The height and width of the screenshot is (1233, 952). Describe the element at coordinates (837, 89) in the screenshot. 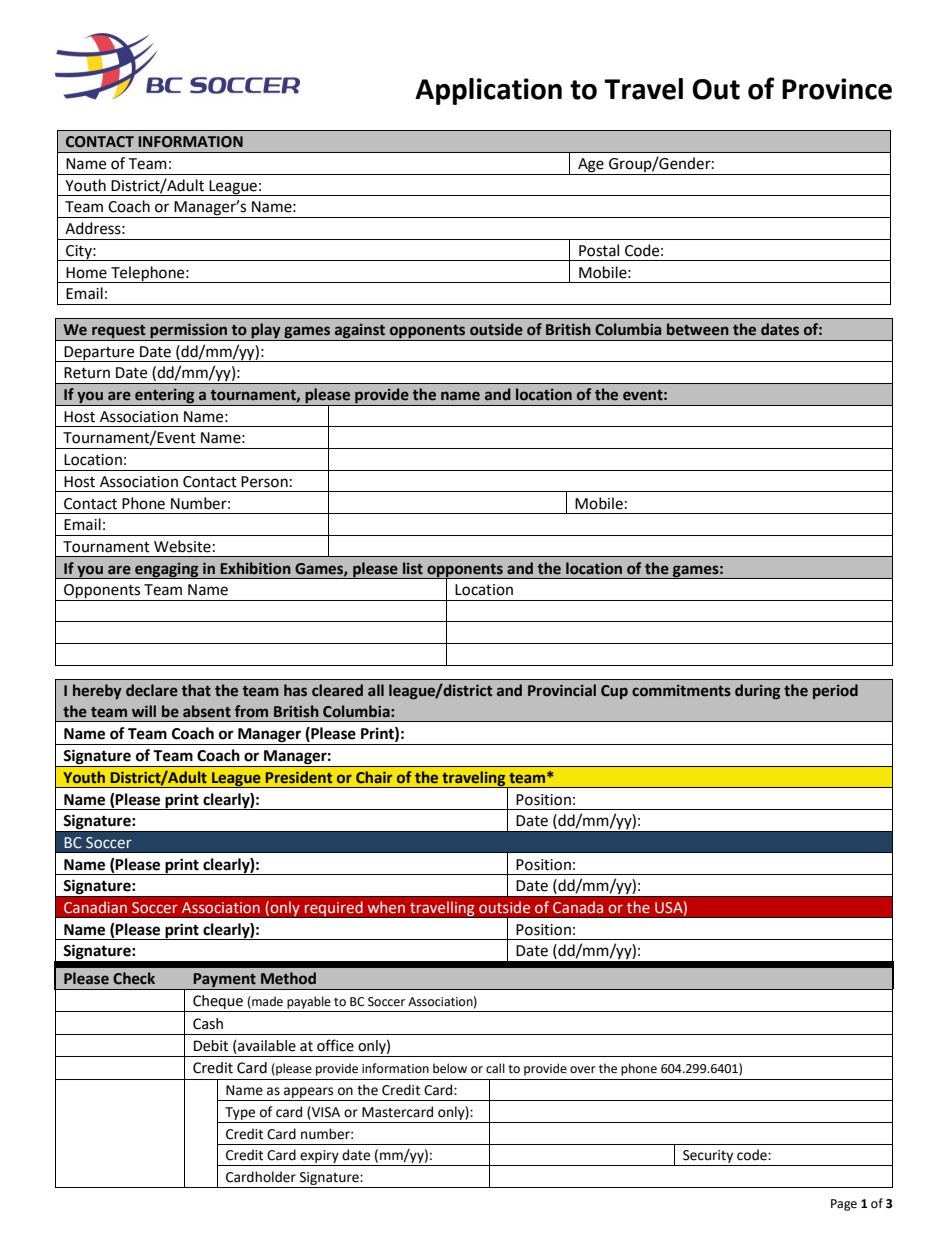

I see `Province` at that location.
